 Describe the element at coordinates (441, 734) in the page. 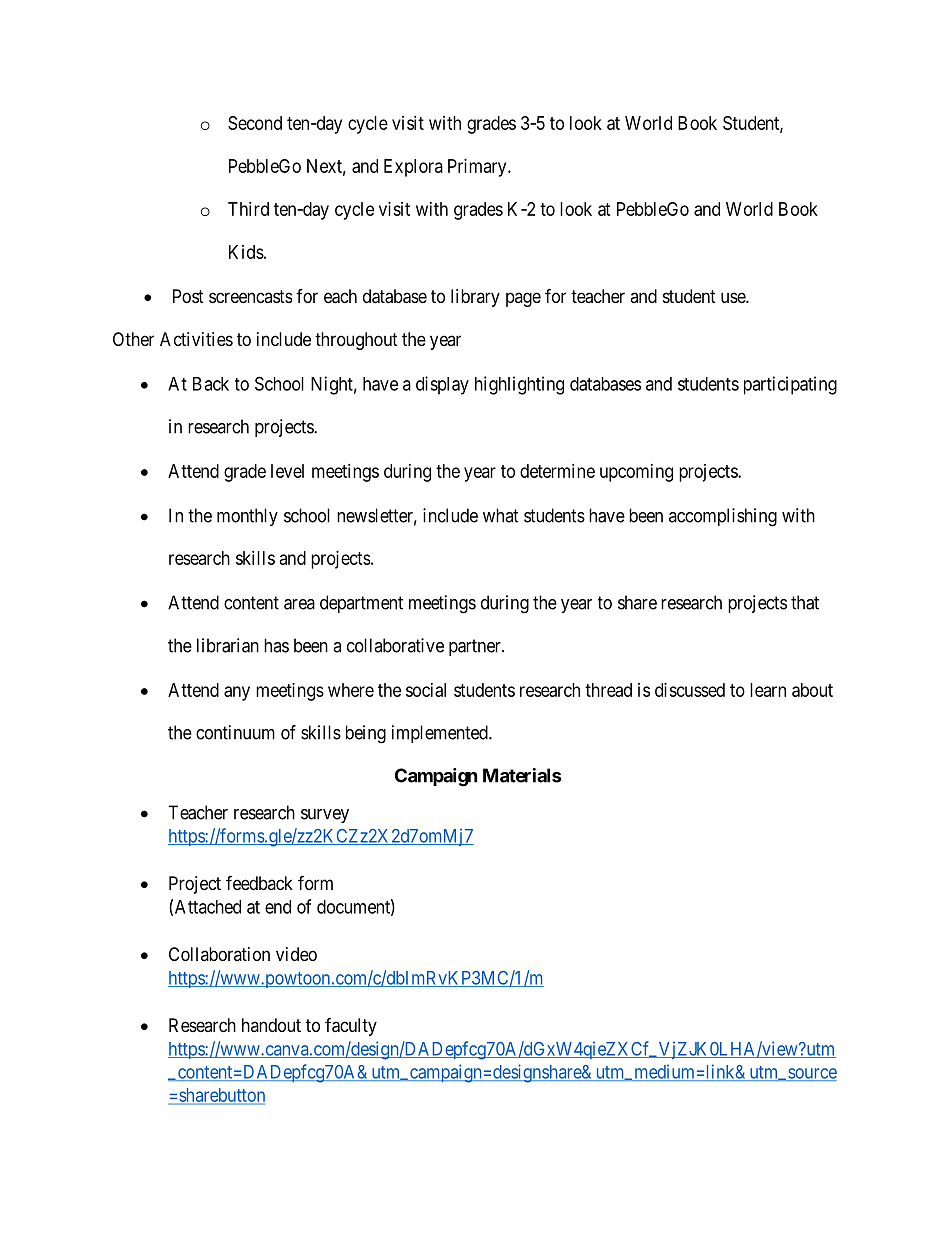

I see `implemented` at that location.
